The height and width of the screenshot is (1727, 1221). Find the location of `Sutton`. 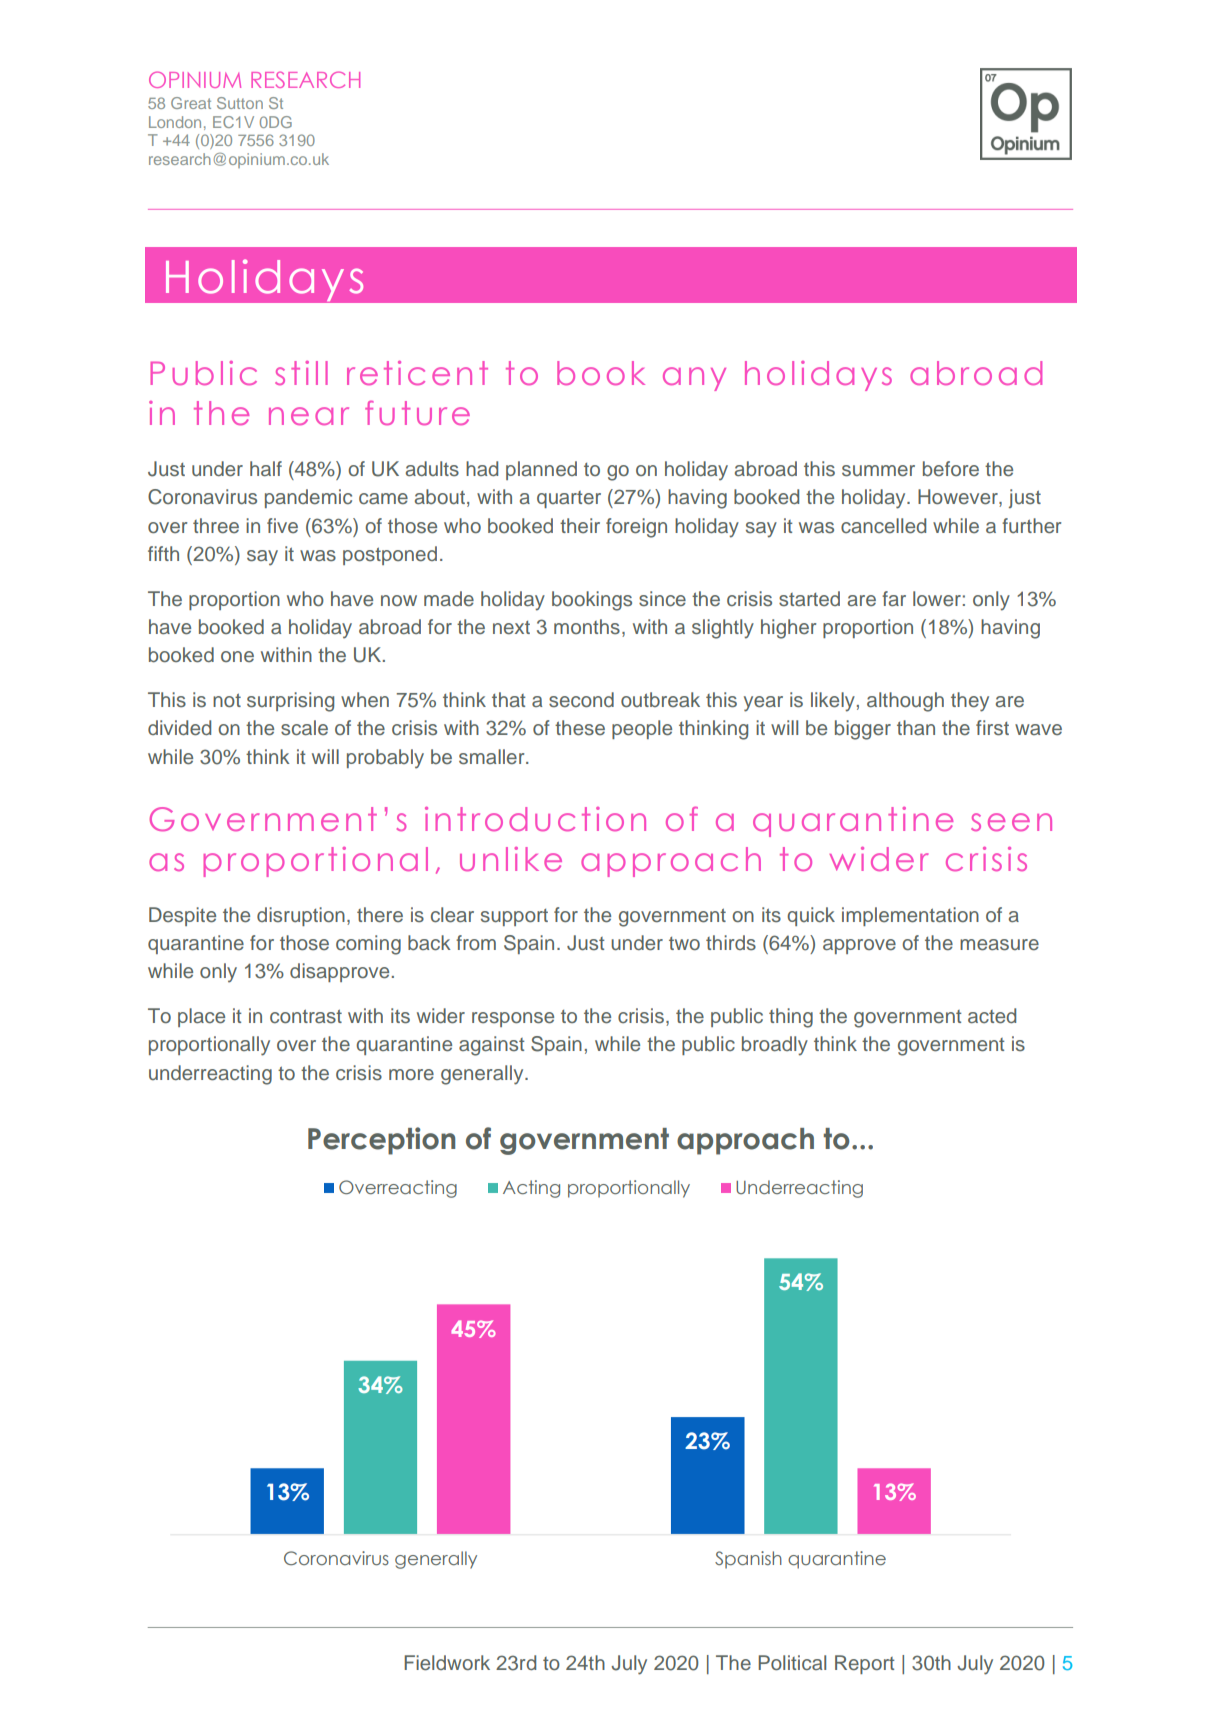

Sutton is located at coordinates (240, 103).
